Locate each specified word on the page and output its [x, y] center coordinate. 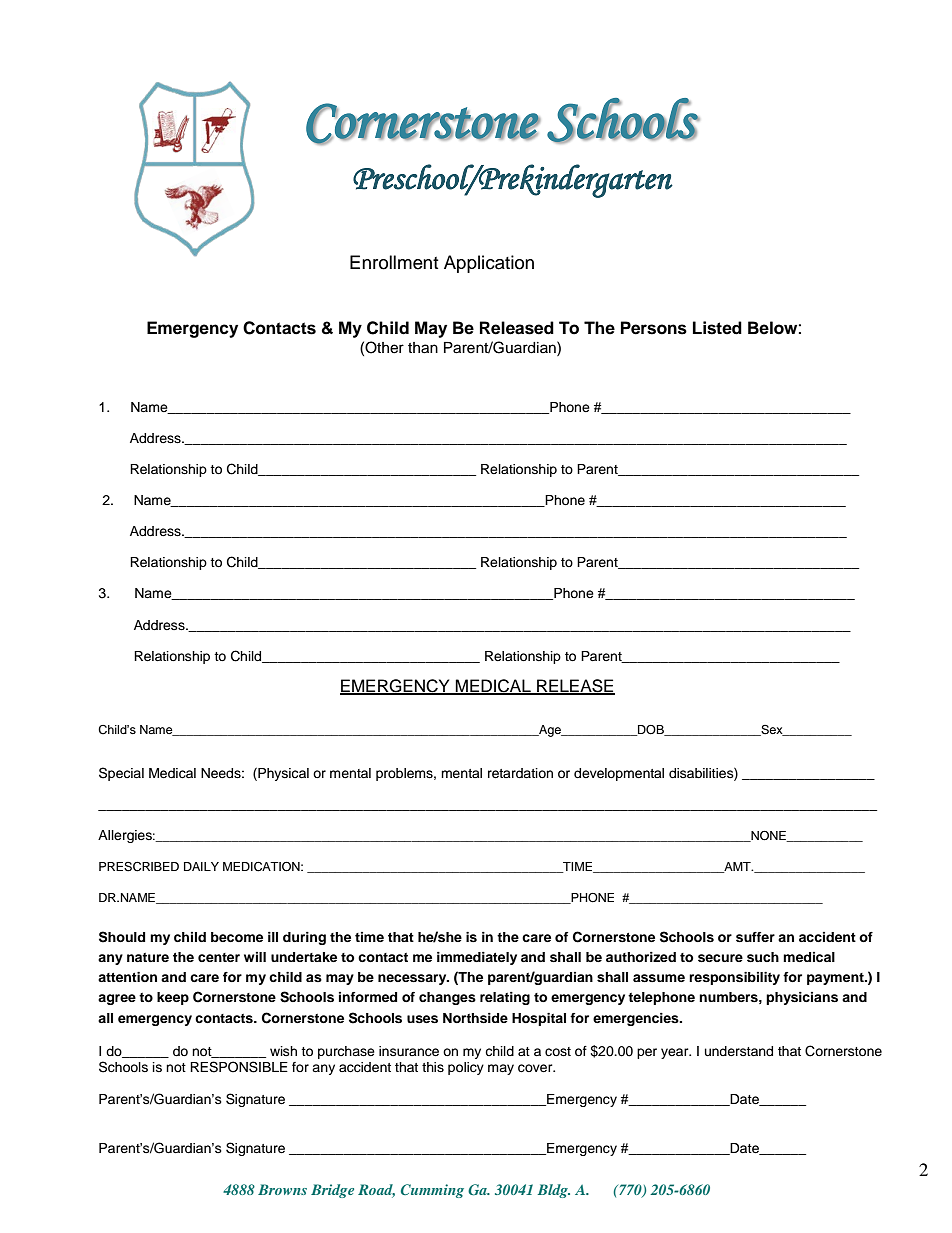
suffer [755, 937]
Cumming [432, 1191]
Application [489, 264]
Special [121, 774]
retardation [520, 773]
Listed [717, 328]
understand [739, 1051]
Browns [282, 1189]
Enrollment [394, 262]
